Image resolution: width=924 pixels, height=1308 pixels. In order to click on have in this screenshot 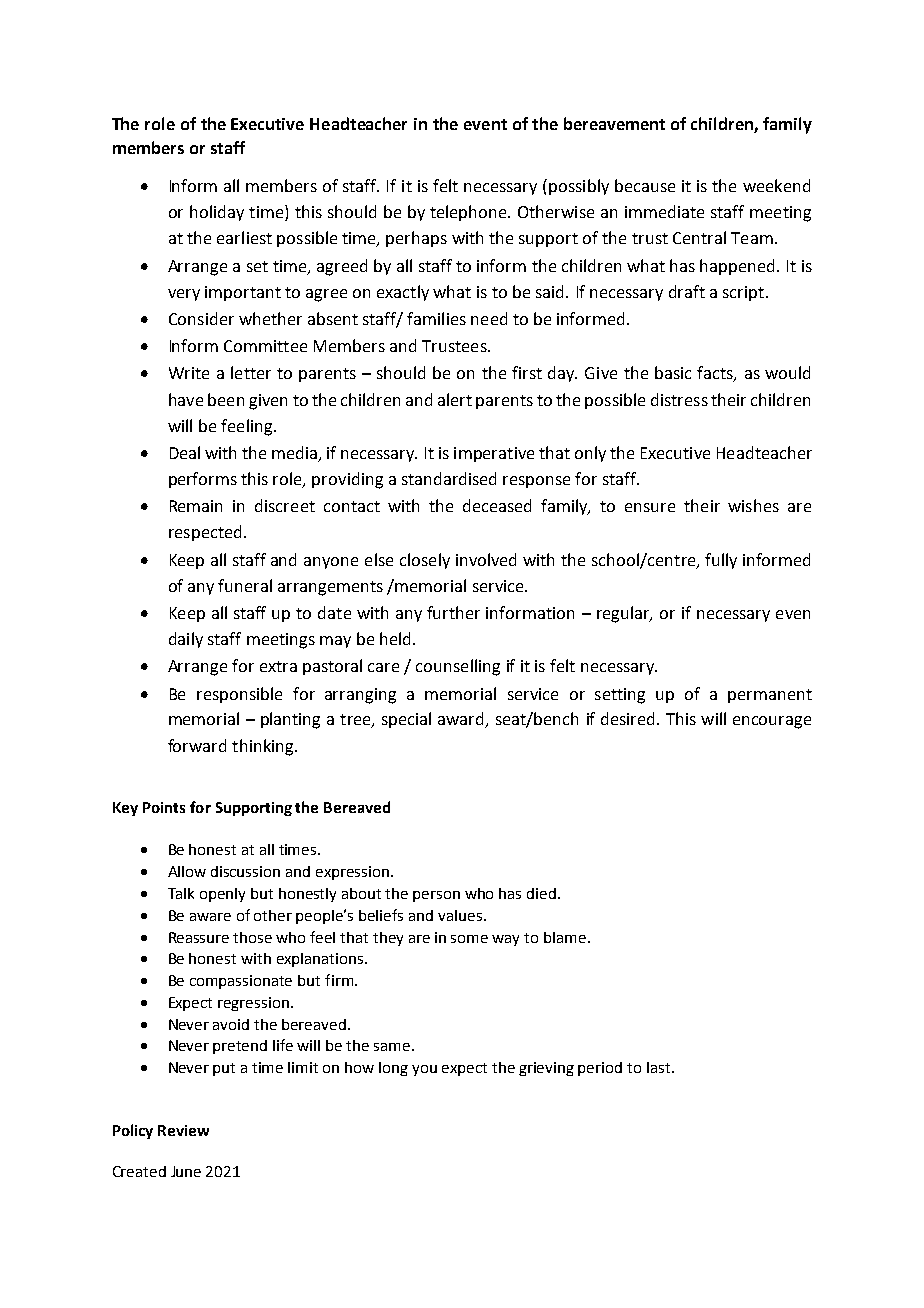, I will do `click(186, 399)`.
